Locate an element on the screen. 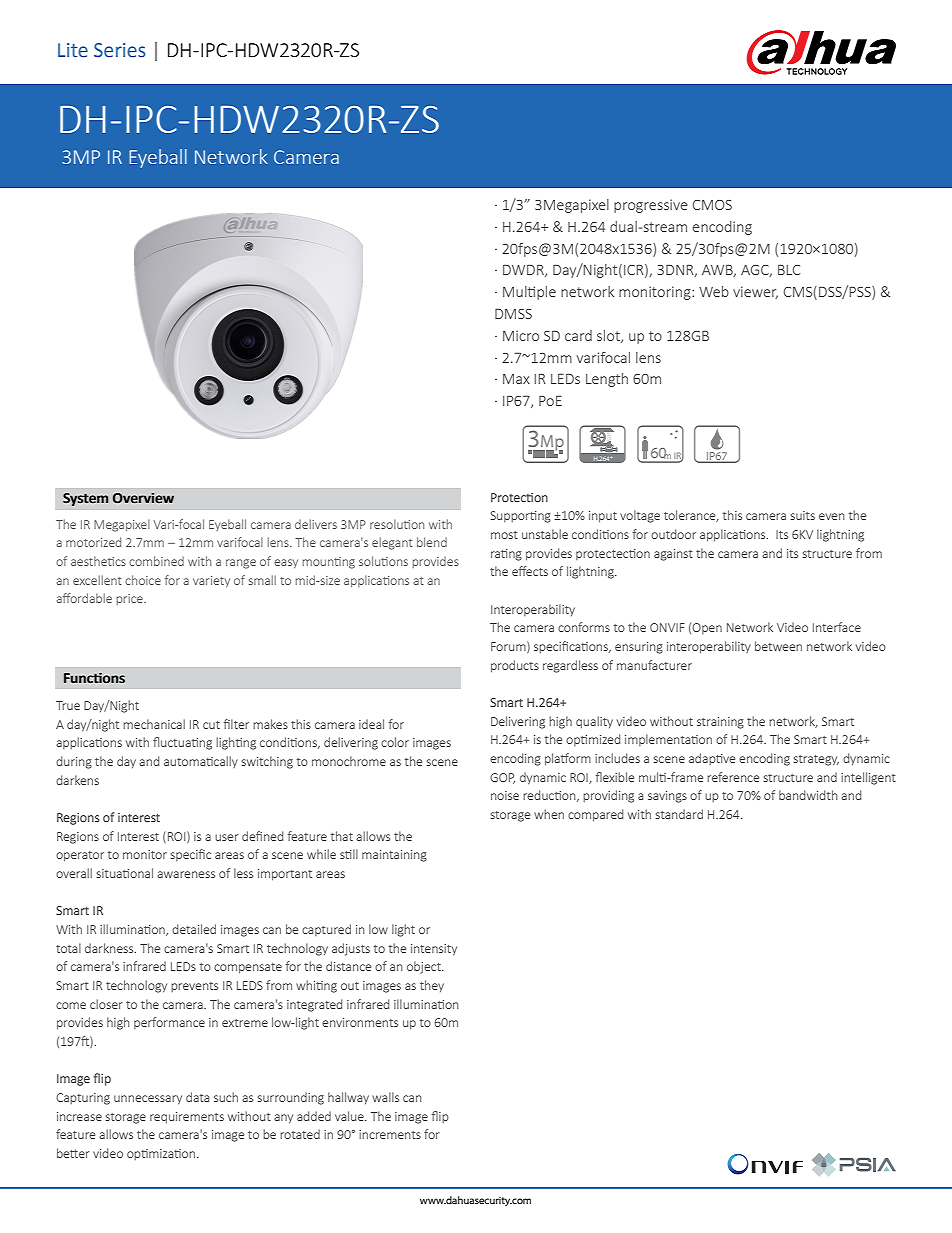 This screenshot has height=1233, width=952. walls is located at coordinates (385, 1097).
